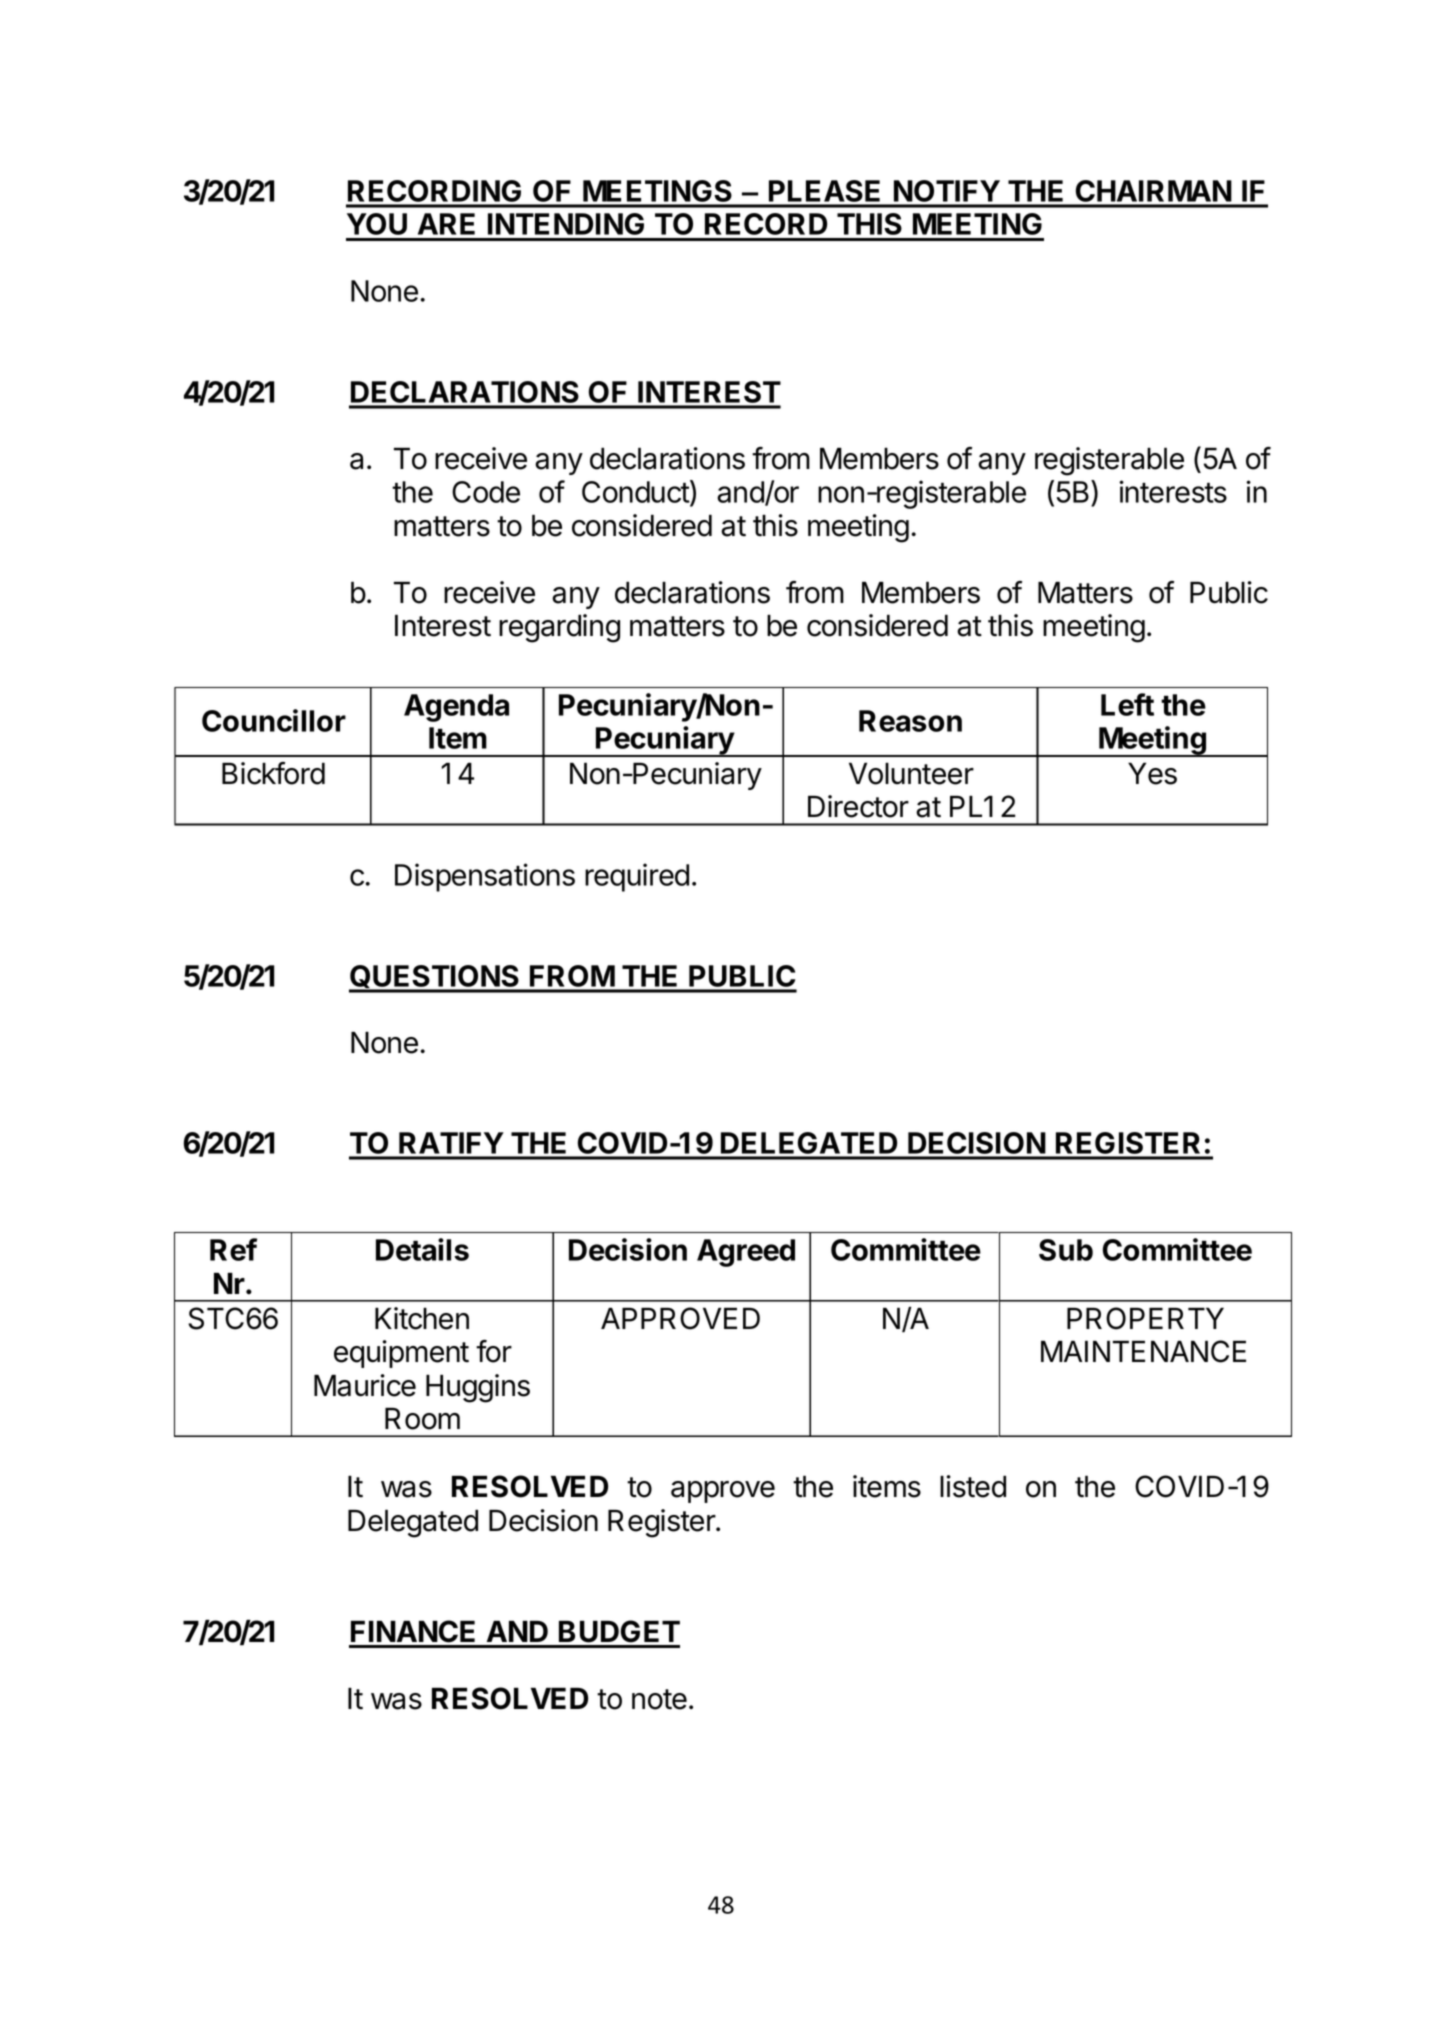  I want to click on Left, so click(1127, 704).
